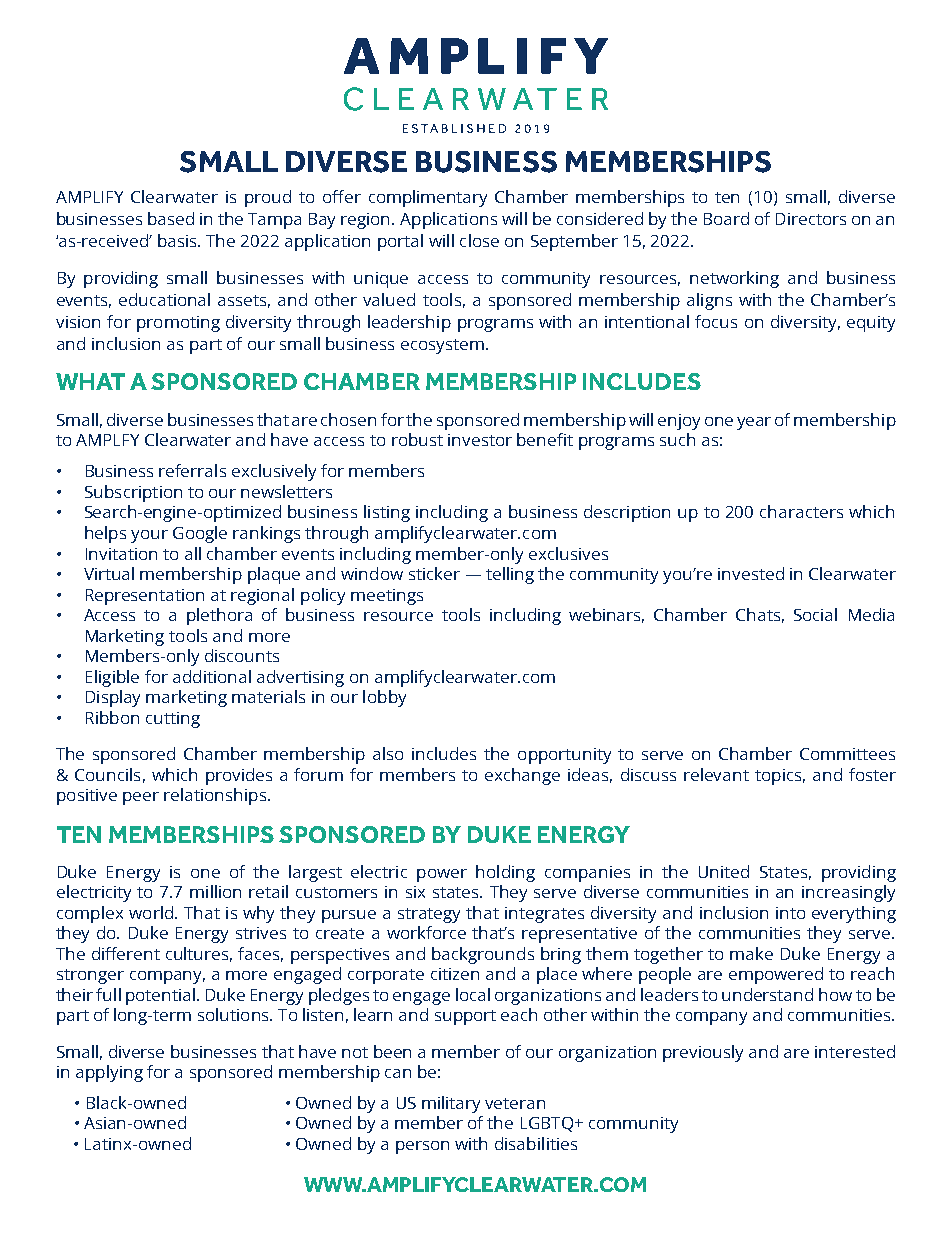  What do you see at coordinates (451, 1104) in the page?
I see `military` at bounding box center [451, 1104].
